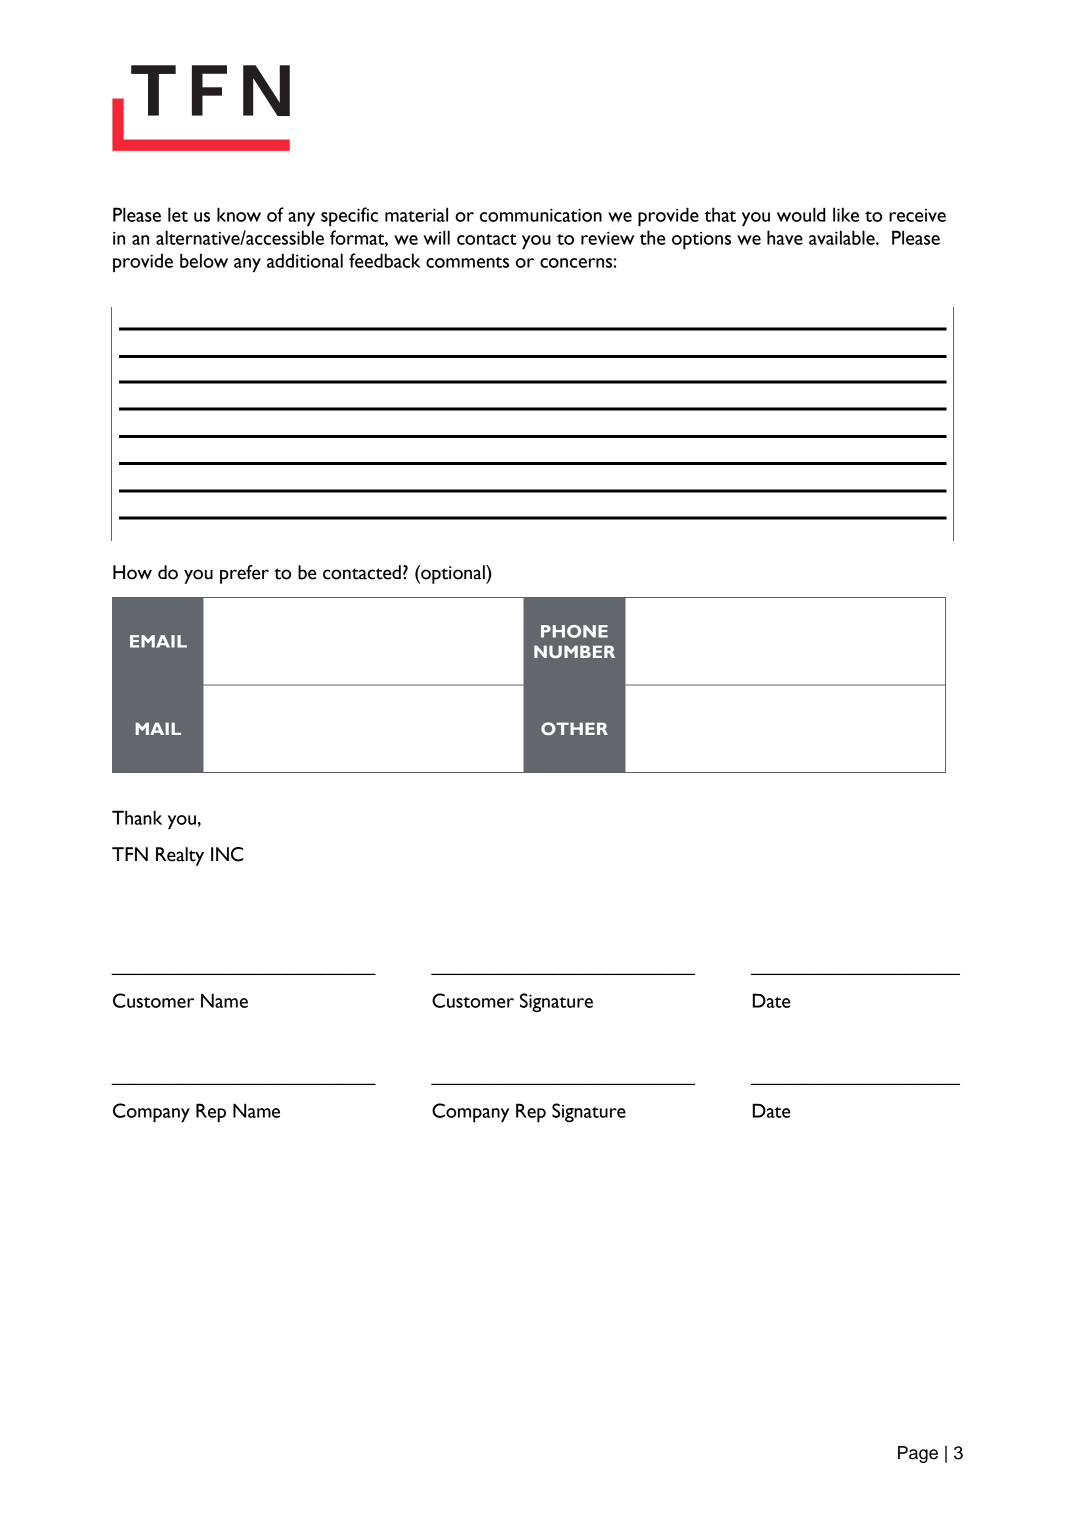  What do you see at coordinates (204, 260) in the screenshot?
I see `below` at bounding box center [204, 260].
